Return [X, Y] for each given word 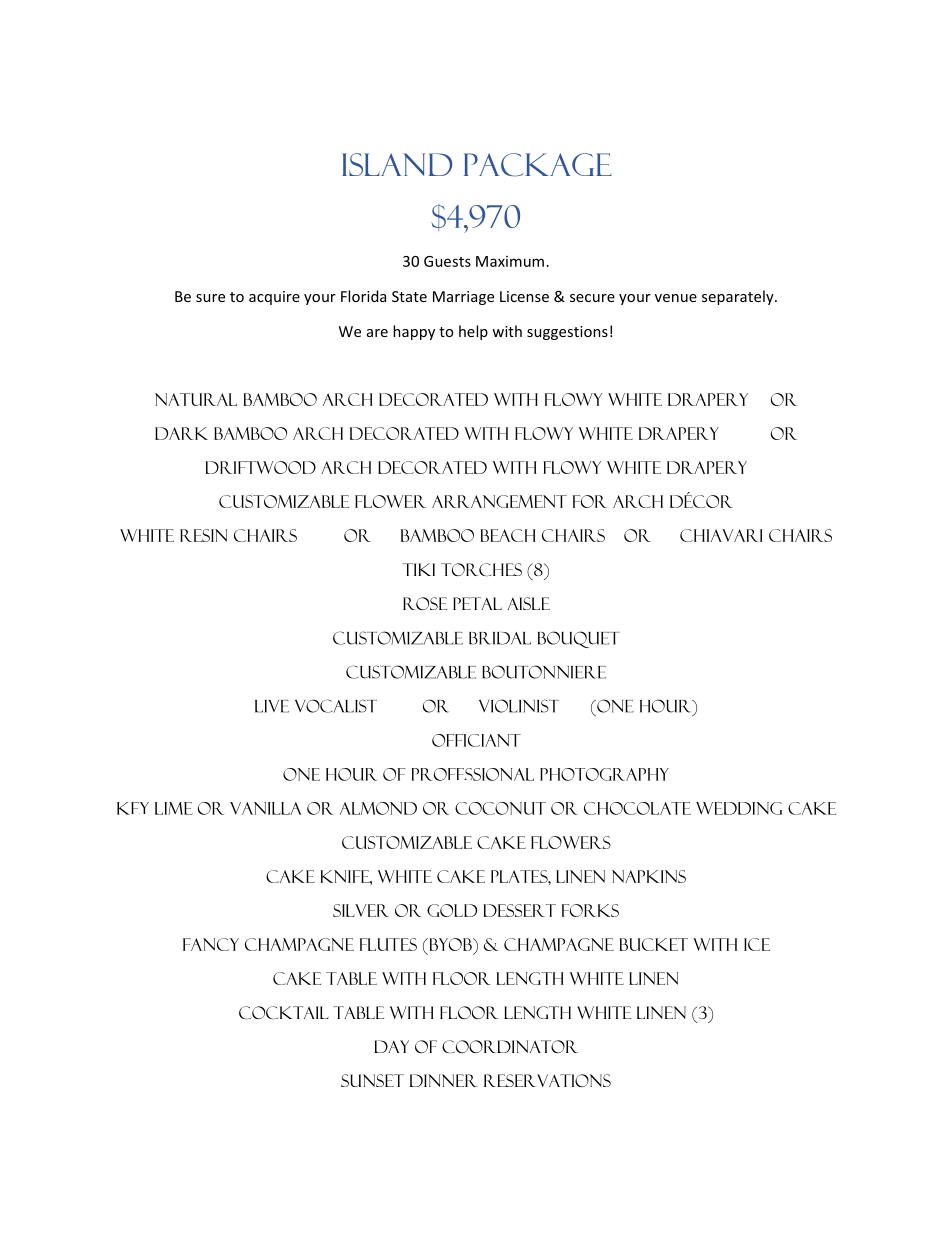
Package [537, 165]
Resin [203, 535]
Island [397, 164]
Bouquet [579, 639]
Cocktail [284, 1012]
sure [210, 298]
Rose [425, 603]
